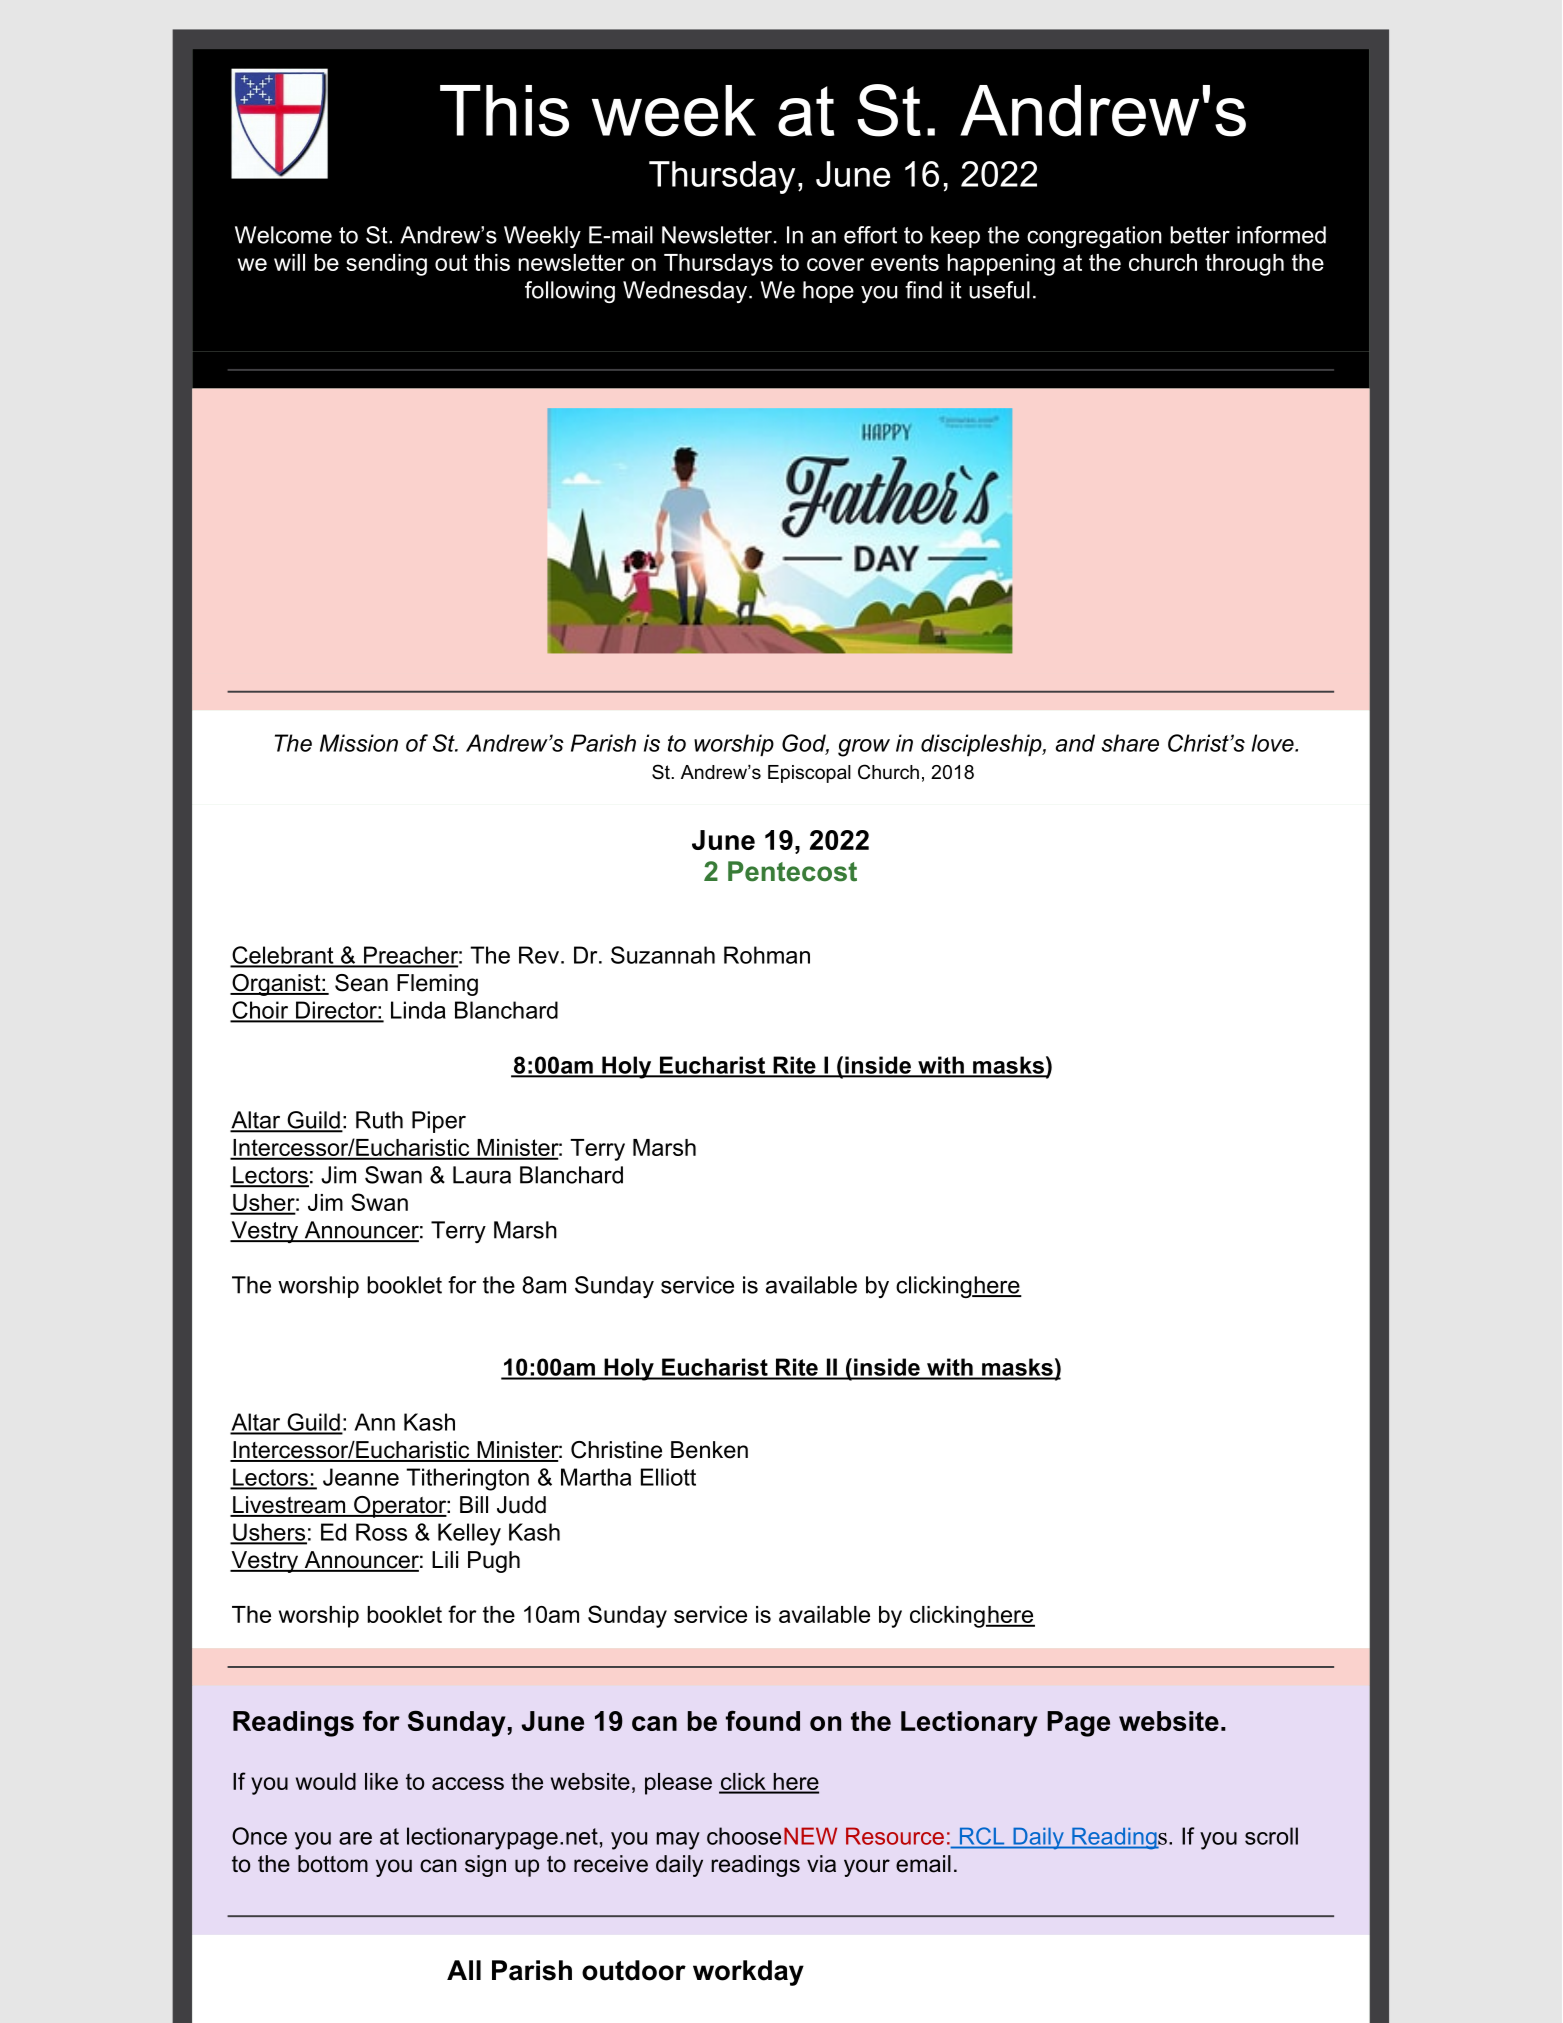  Describe the element at coordinates (359, 743) in the page. I see `Mission` at that location.
